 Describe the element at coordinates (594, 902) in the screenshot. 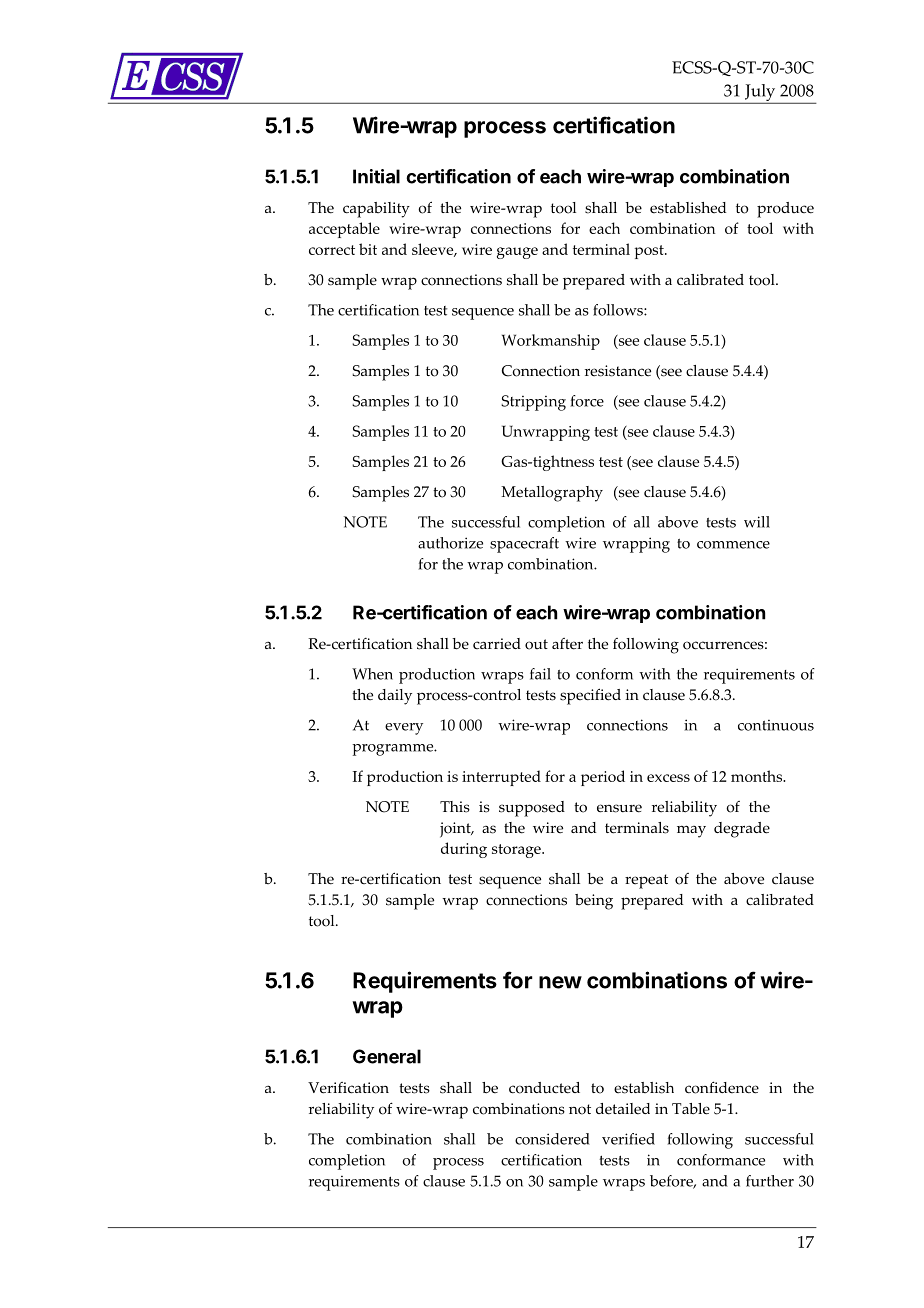

I see `being` at that location.
